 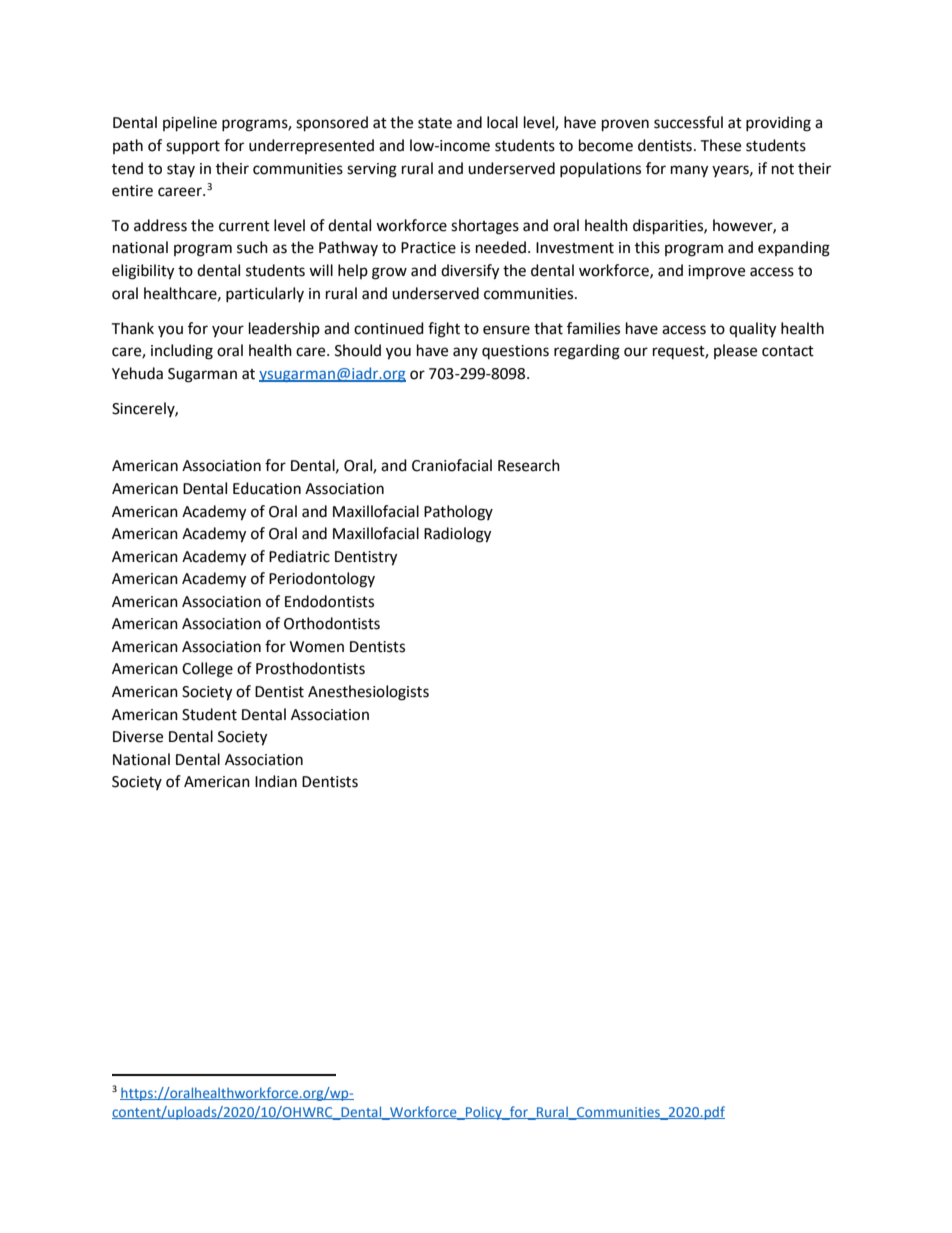 I want to click on Research, so click(x=529, y=465).
